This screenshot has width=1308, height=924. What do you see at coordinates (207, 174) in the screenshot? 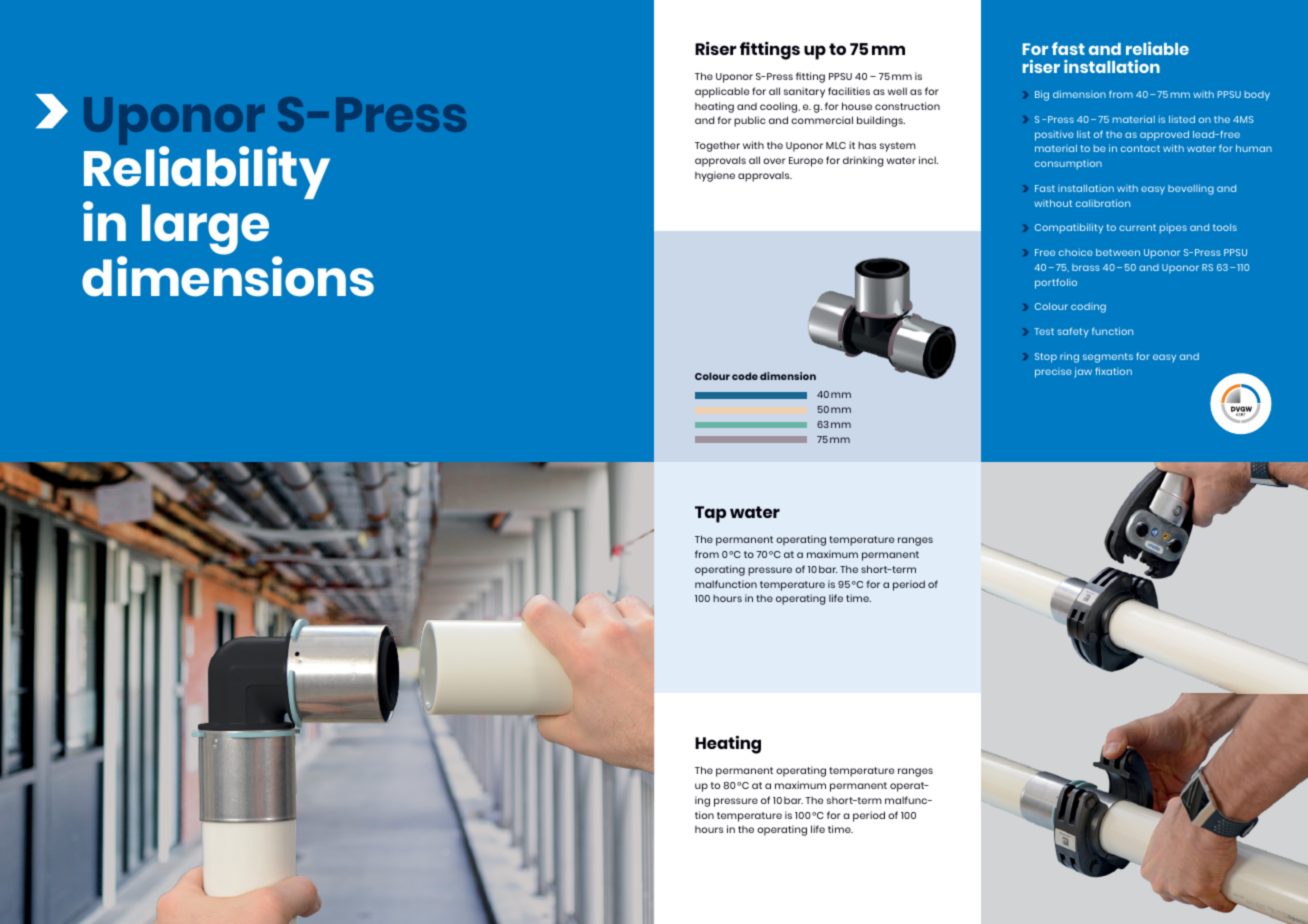
I see `Reliability` at bounding box center [207, 174].
